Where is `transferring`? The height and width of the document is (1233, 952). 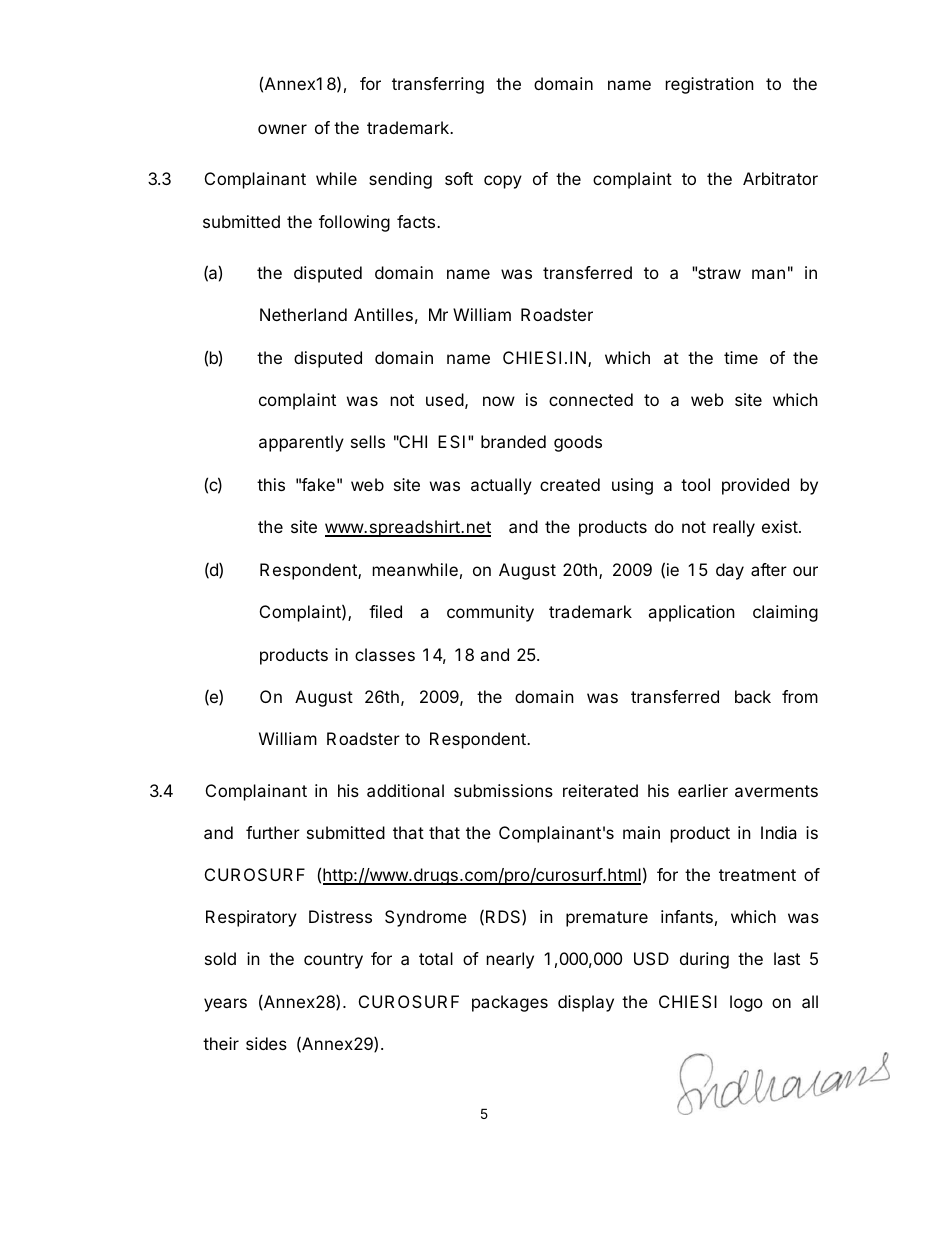 transferring is located at coordinates (438, 85).
